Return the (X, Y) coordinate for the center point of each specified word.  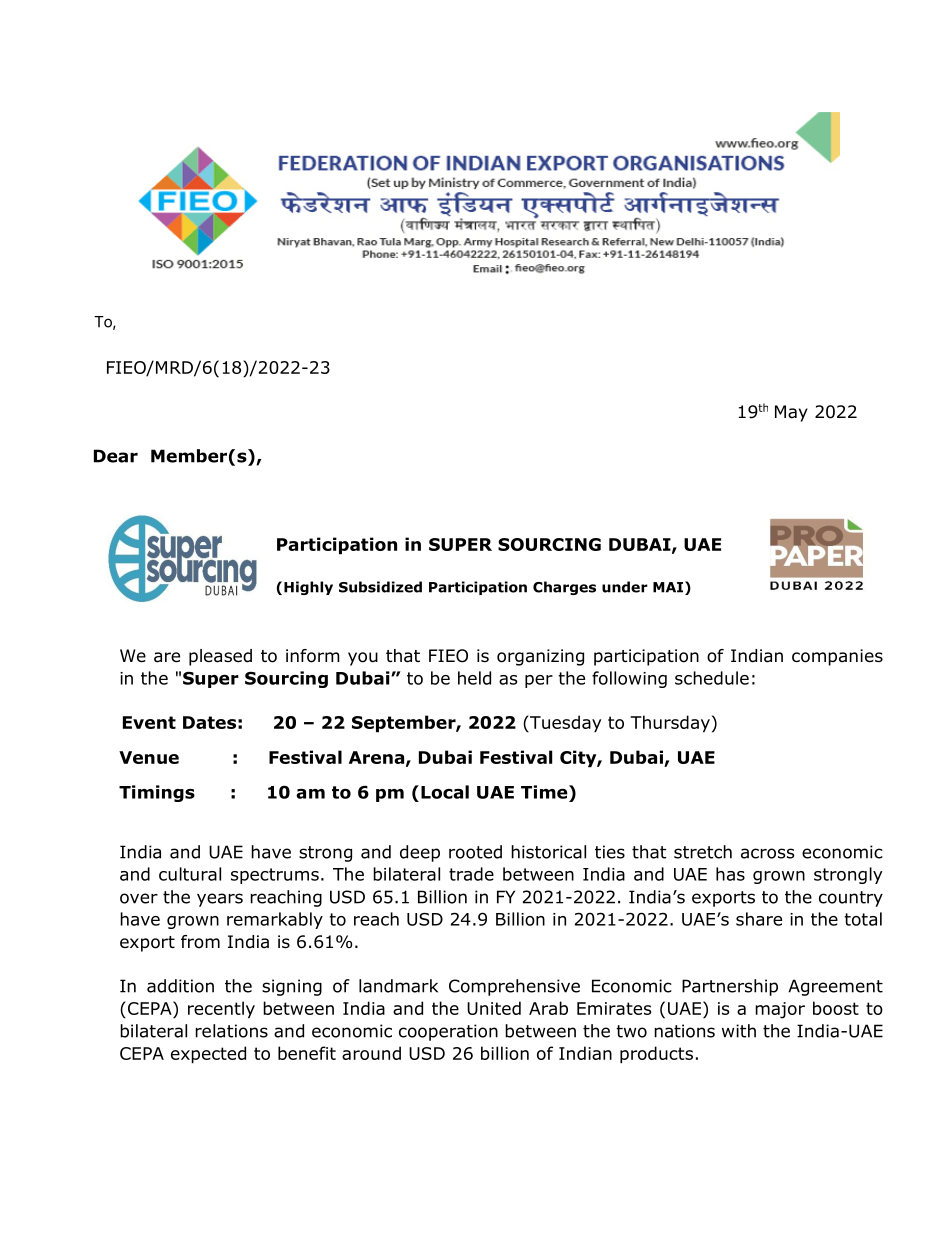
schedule (712, 678)
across (768, 853)
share (759, 919)
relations (231, 1031)
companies (837, 657)
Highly (308, 588)
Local (445, 792)
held (474, 678)
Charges (564, 588)
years (220, 900)
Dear (116, 456)
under (625, 587)
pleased (220, 657)
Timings (157, 793)
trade (471, 874)
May (791, 413)
